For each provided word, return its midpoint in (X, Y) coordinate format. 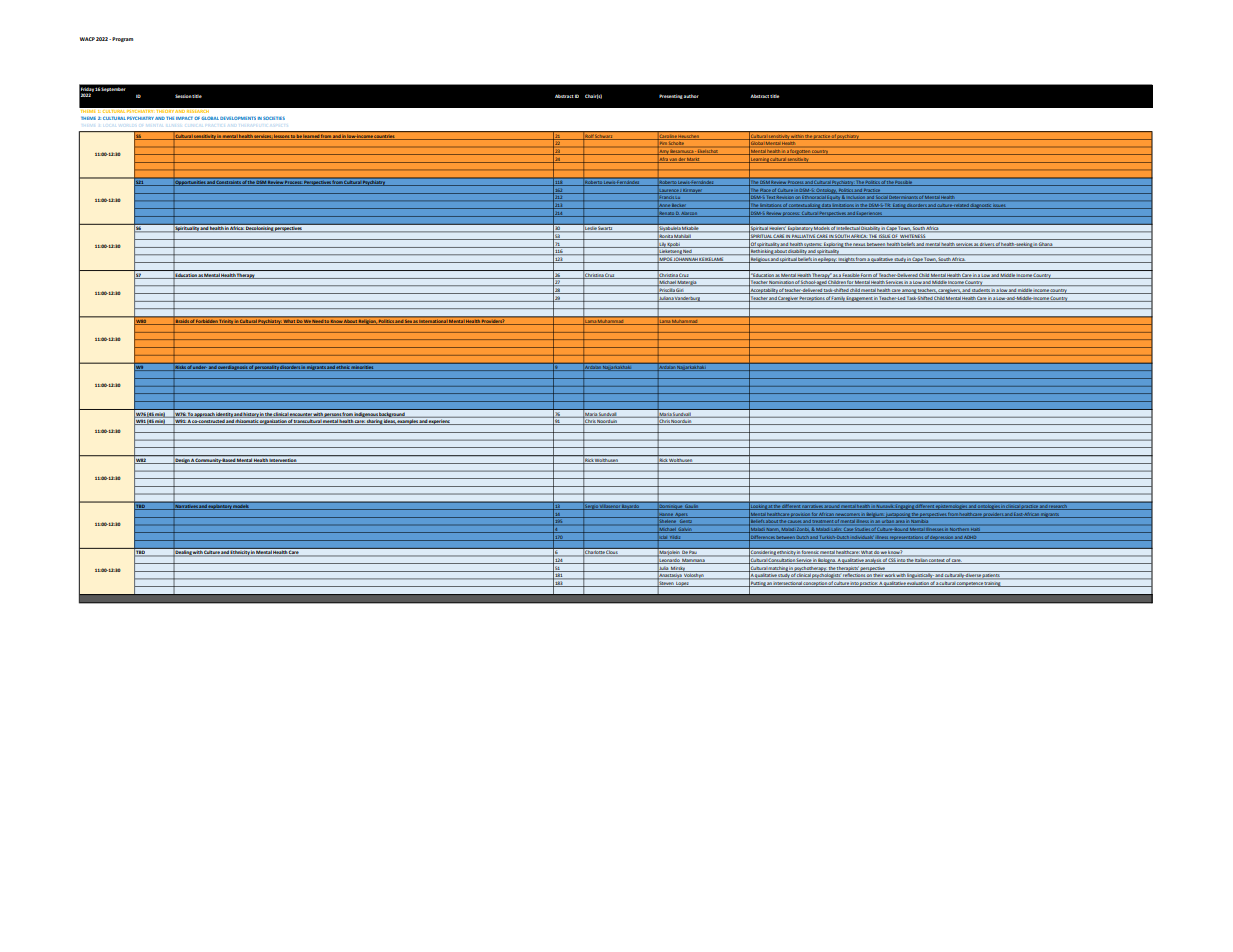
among (909, 291)
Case (849, 530)
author (691, 96)
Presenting (671, 96)
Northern (960, 530)
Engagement (859, 299)
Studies (862, 530)
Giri (680, 291)
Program (122, 39)
